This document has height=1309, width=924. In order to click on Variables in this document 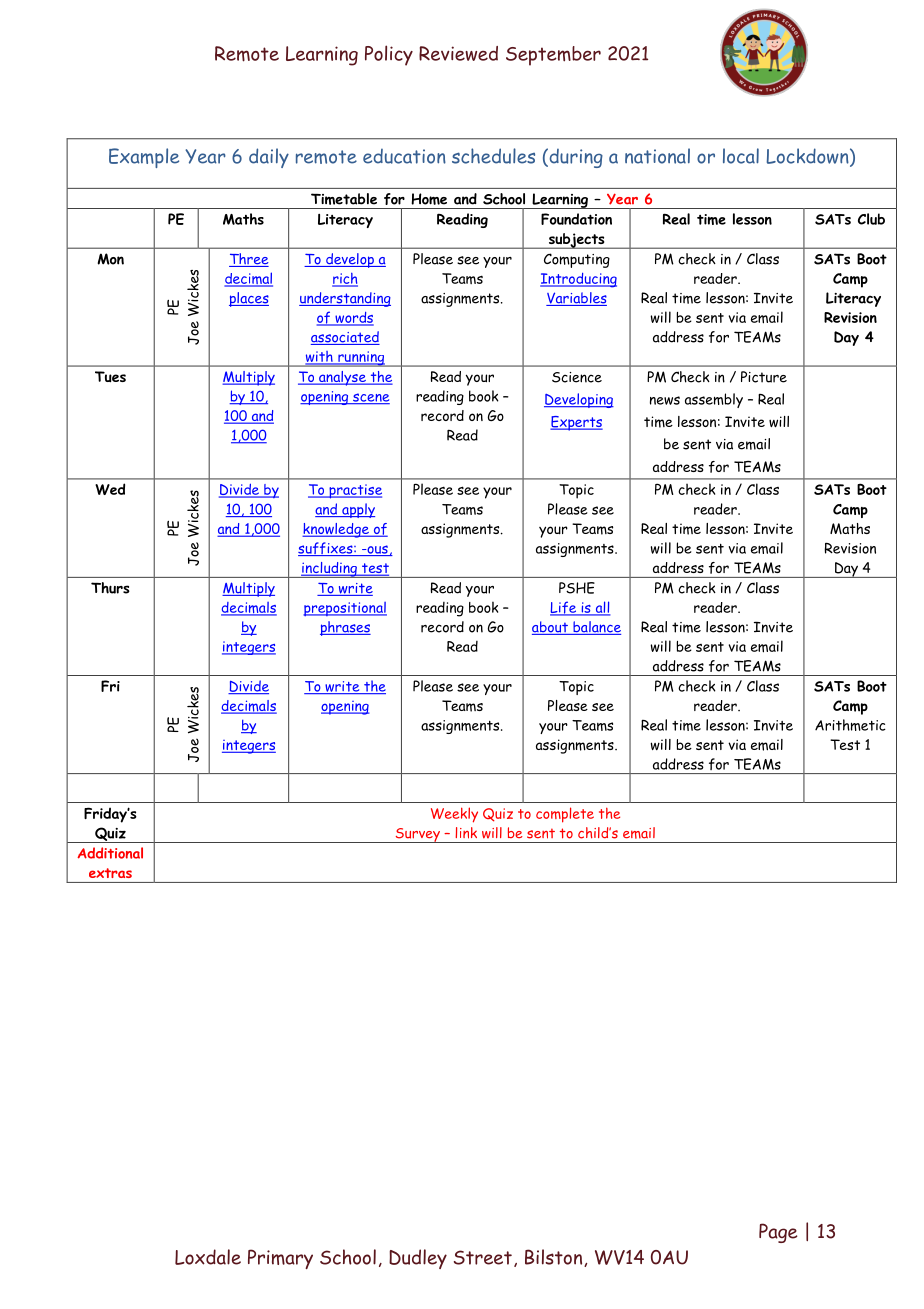, I will do `click(576, 299)`.
